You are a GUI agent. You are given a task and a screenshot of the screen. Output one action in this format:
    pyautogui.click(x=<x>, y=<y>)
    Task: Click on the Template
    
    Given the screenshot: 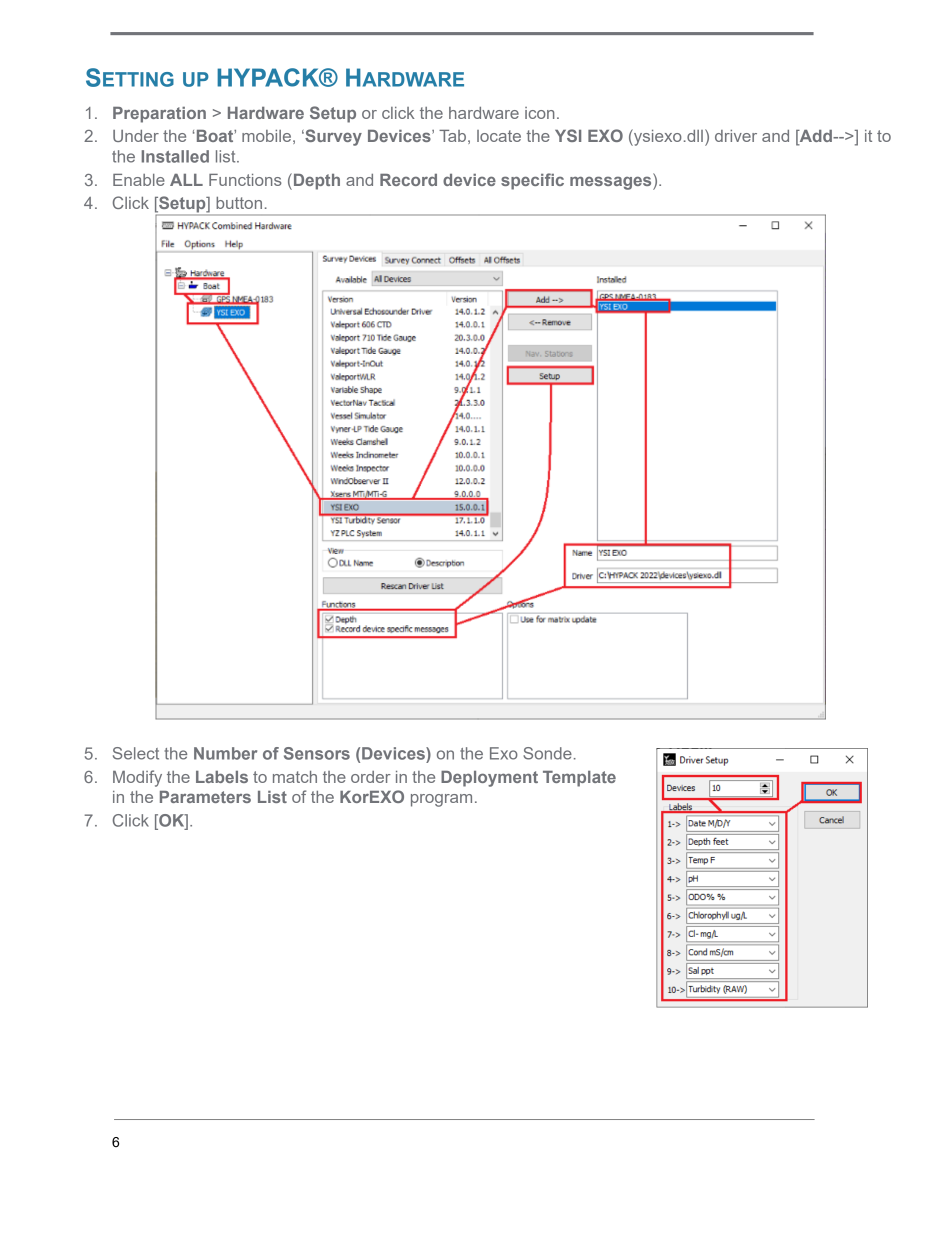 What is the action you would take?
    pyautogui.click(x=579, y=779)
